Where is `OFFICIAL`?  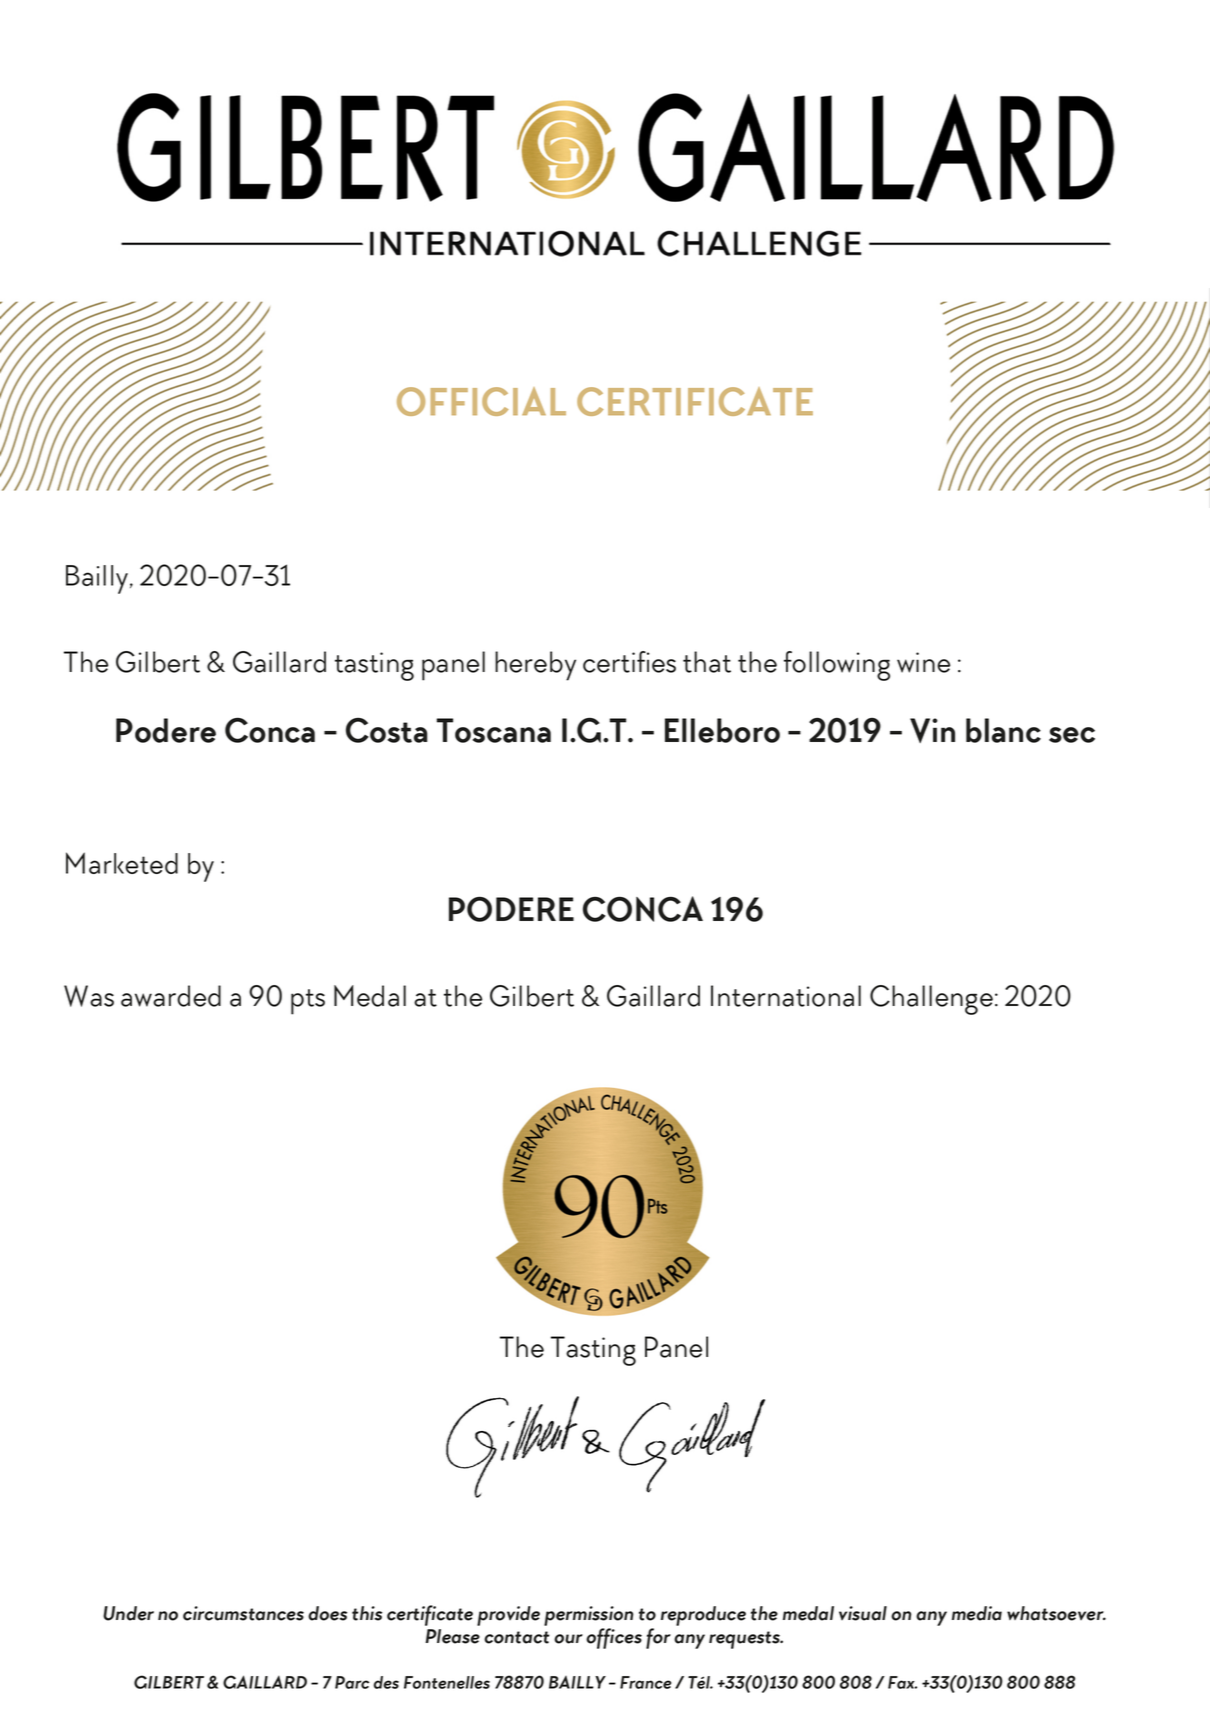 OFFICIAL is located at coordinates (481, 401).
